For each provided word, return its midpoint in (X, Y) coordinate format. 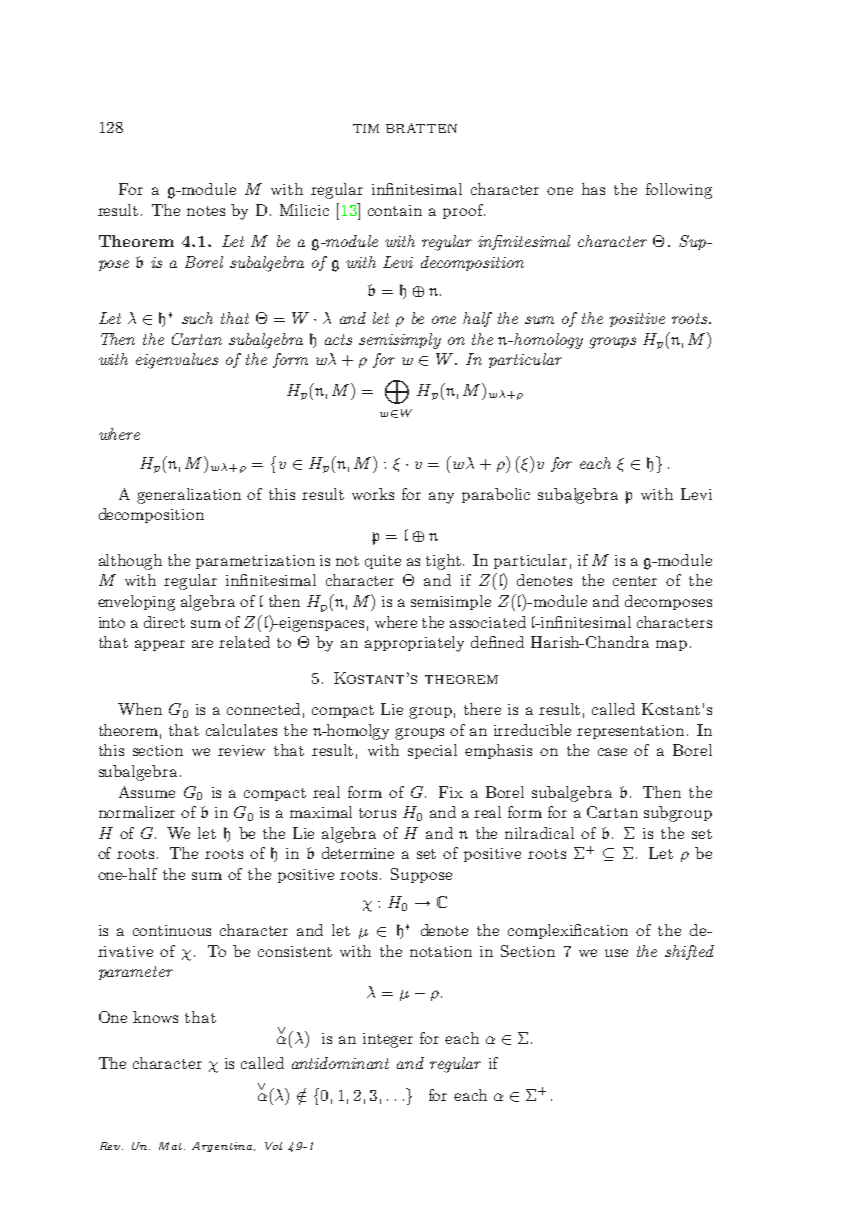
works (373, 494)
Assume (147, 792)
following (679, 191)
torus (377, 813)
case (612, 752)
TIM (366, 128)
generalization (189, 496)
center (635, 581)
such (197, 318)
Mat (172, 1146)
